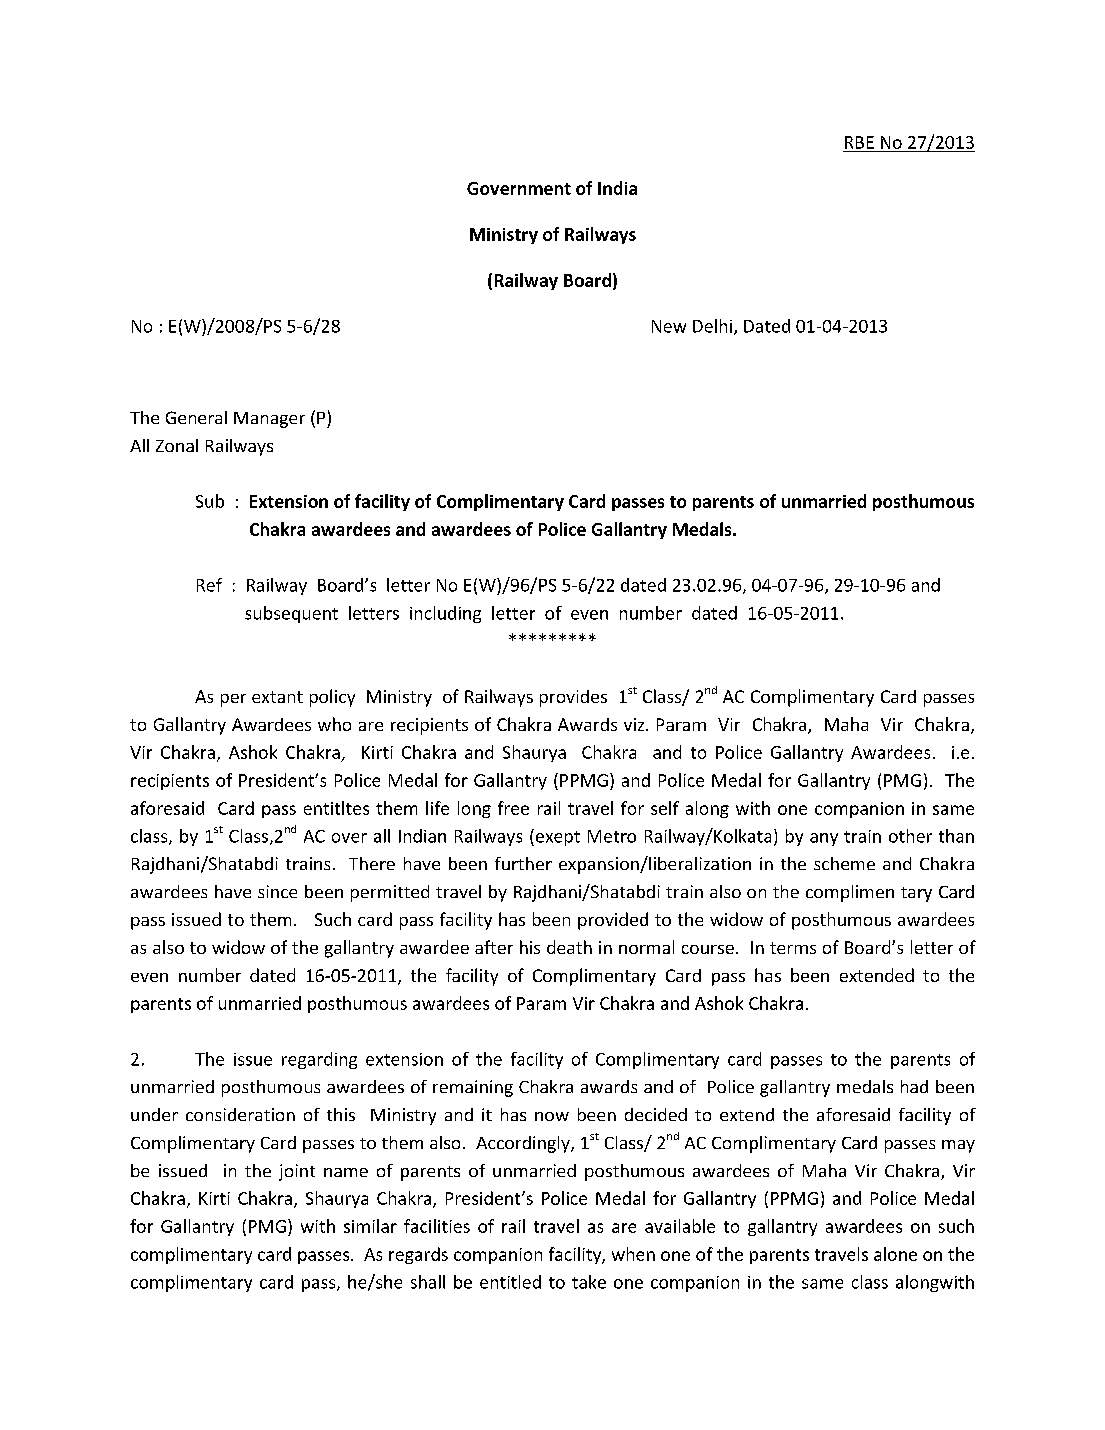 The height and width of the screenshot is (1430, 1105). What do you see at coordinates (556, 837) in the screenshot?
I see `exept` at bounding box center [556, 837].
